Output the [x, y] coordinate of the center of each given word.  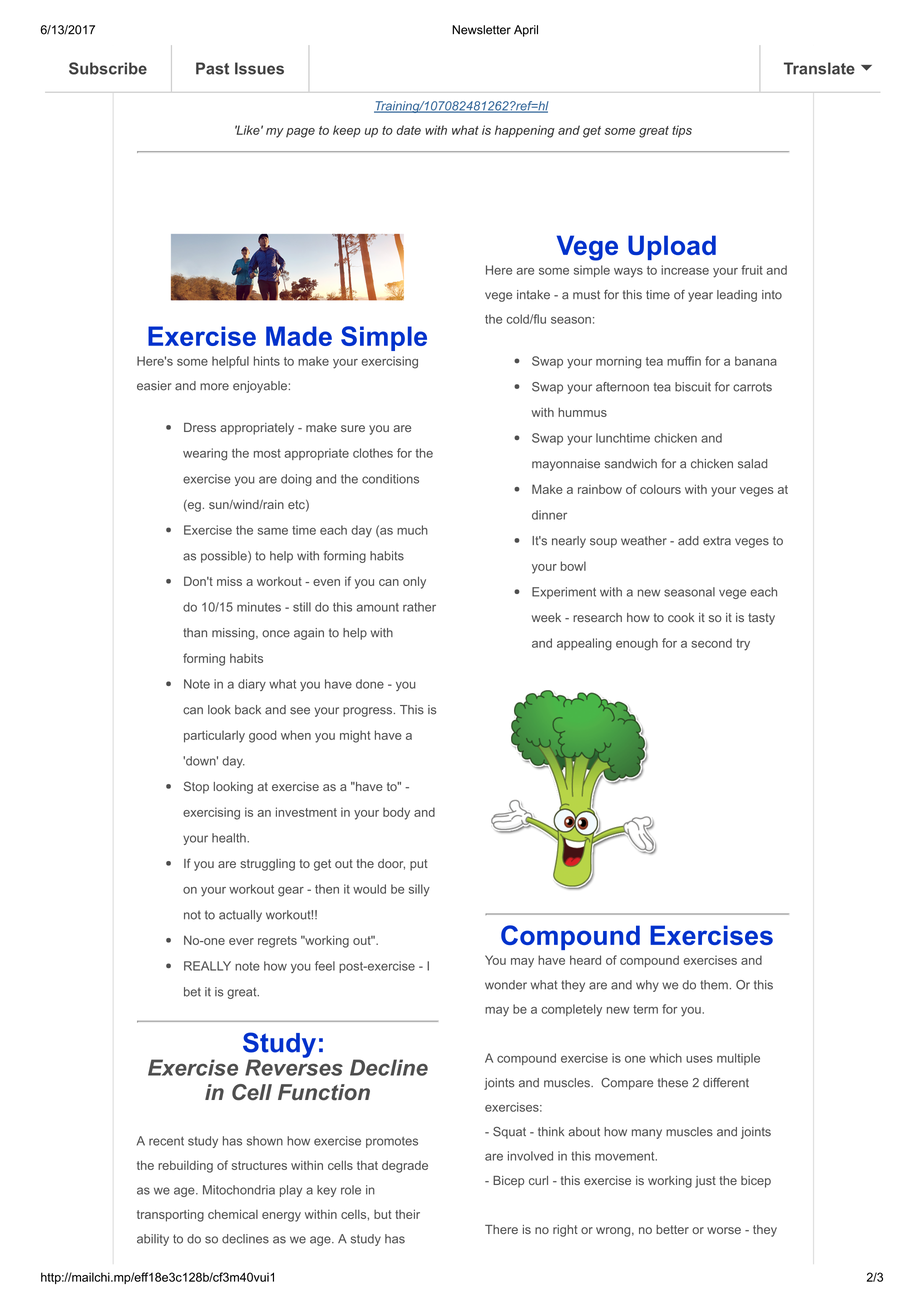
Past [212, 68]
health [230, 838]
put [419, 865]
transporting [170, 1215]
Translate [819, 68]
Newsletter [481, 30]
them [714, 985]
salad [752, 464]
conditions [390, 479]
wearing [205, 454]
